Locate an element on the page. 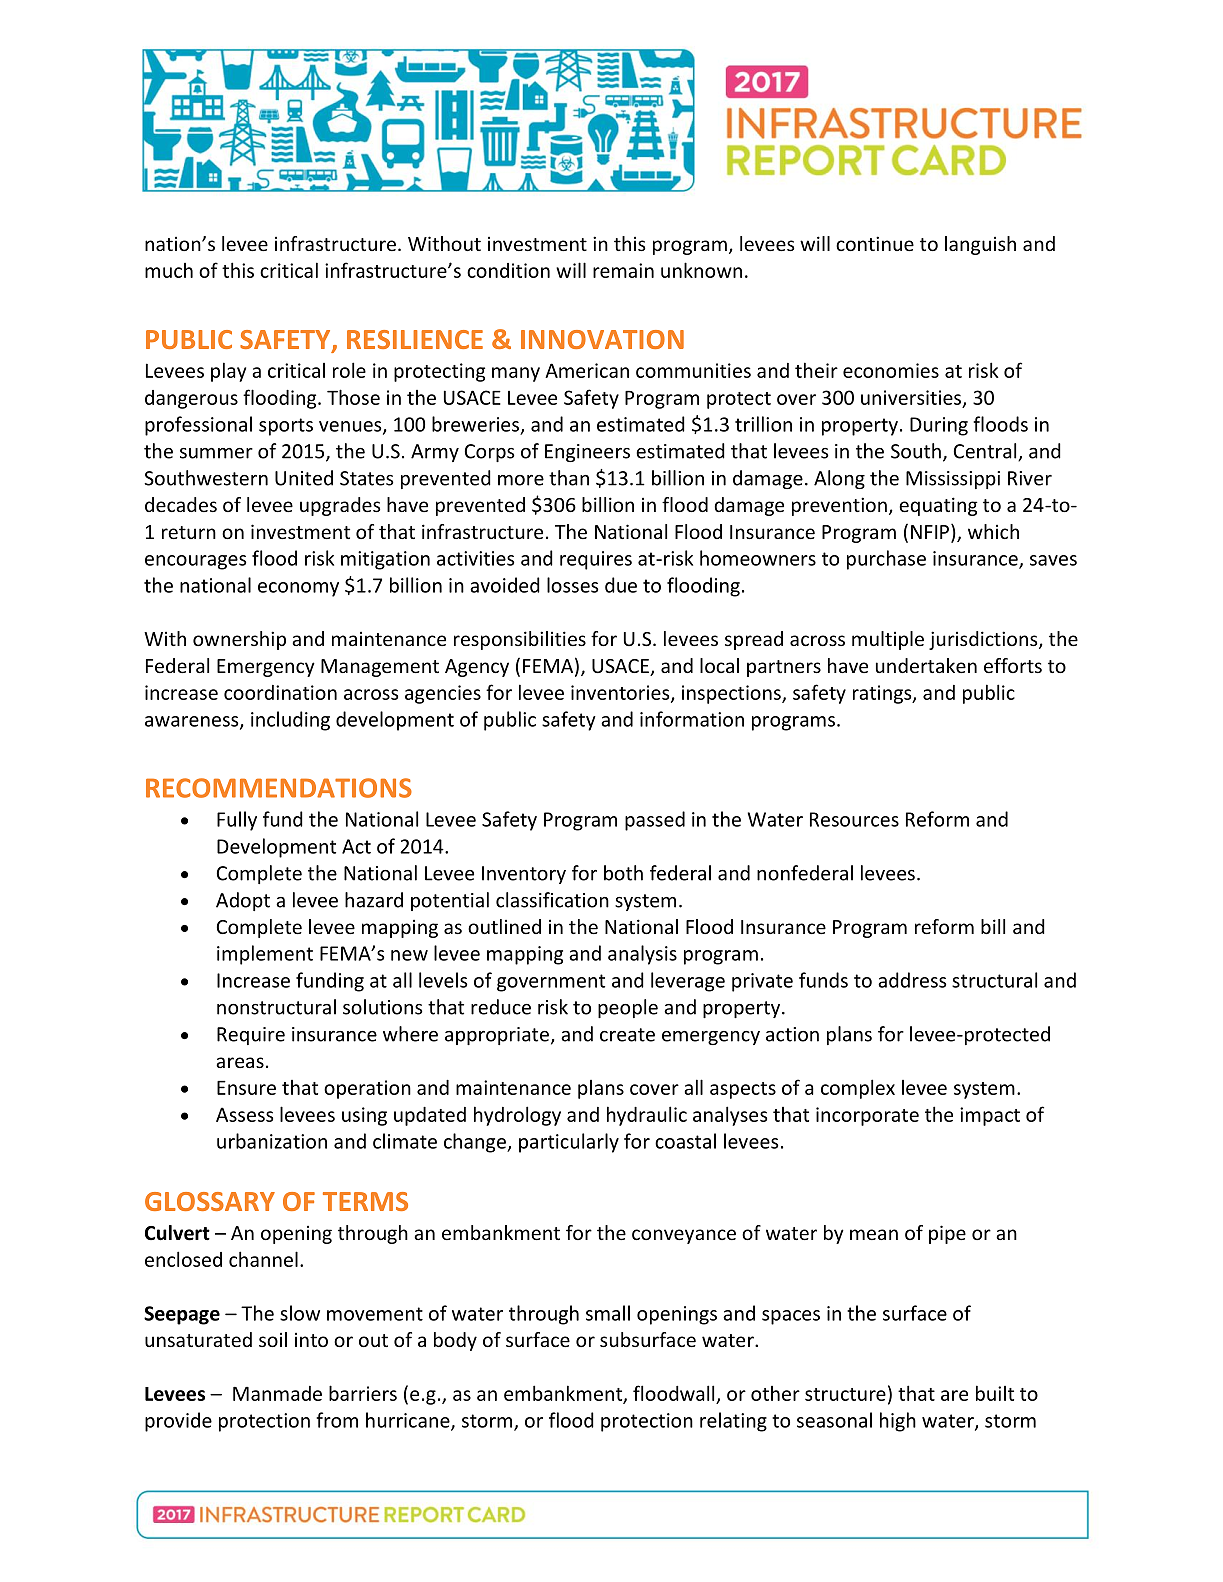 The height and width of the image is (1582, 1223). Fully is located at coordinates (237, 821).
